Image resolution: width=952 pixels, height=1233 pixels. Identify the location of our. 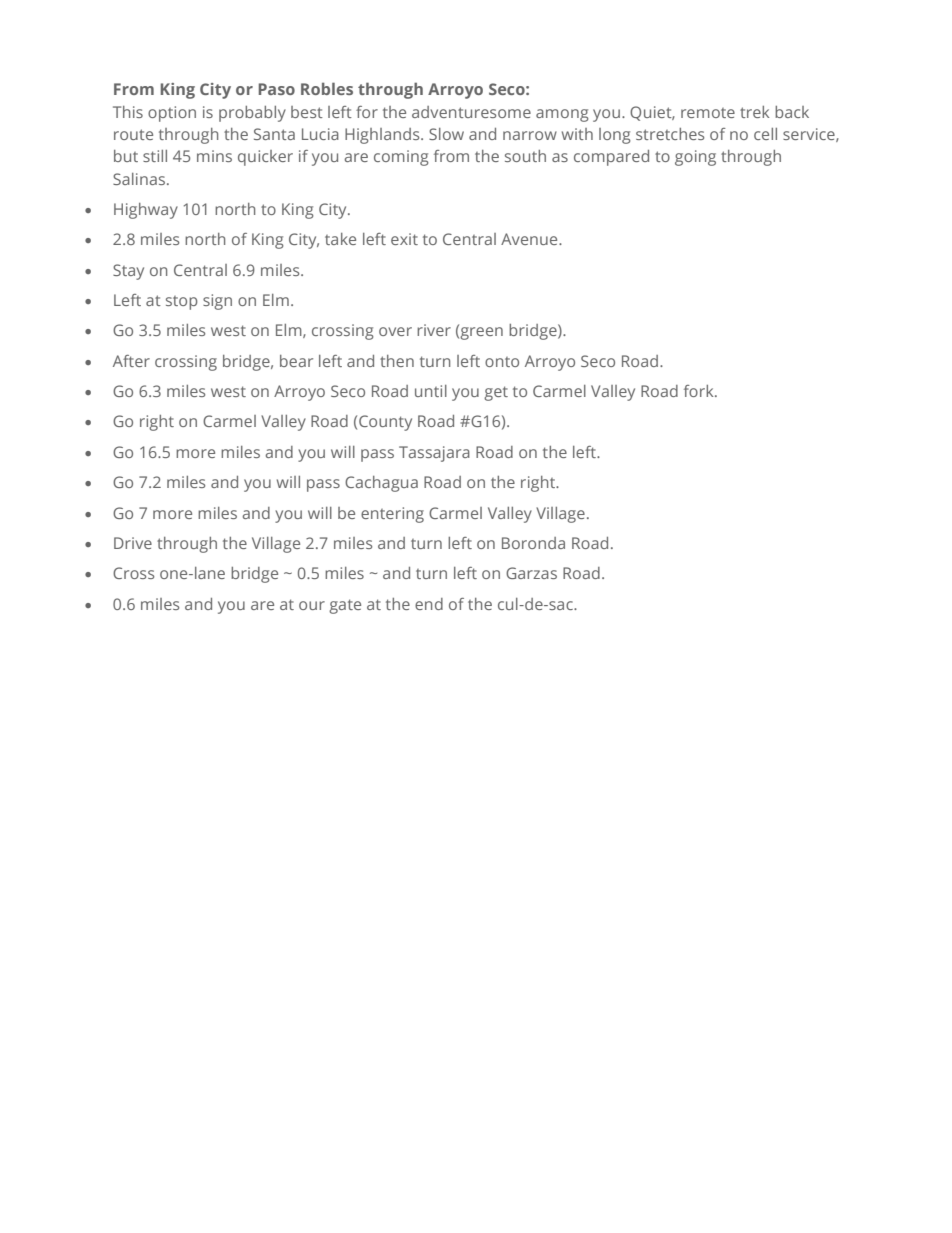
(312, 605).
